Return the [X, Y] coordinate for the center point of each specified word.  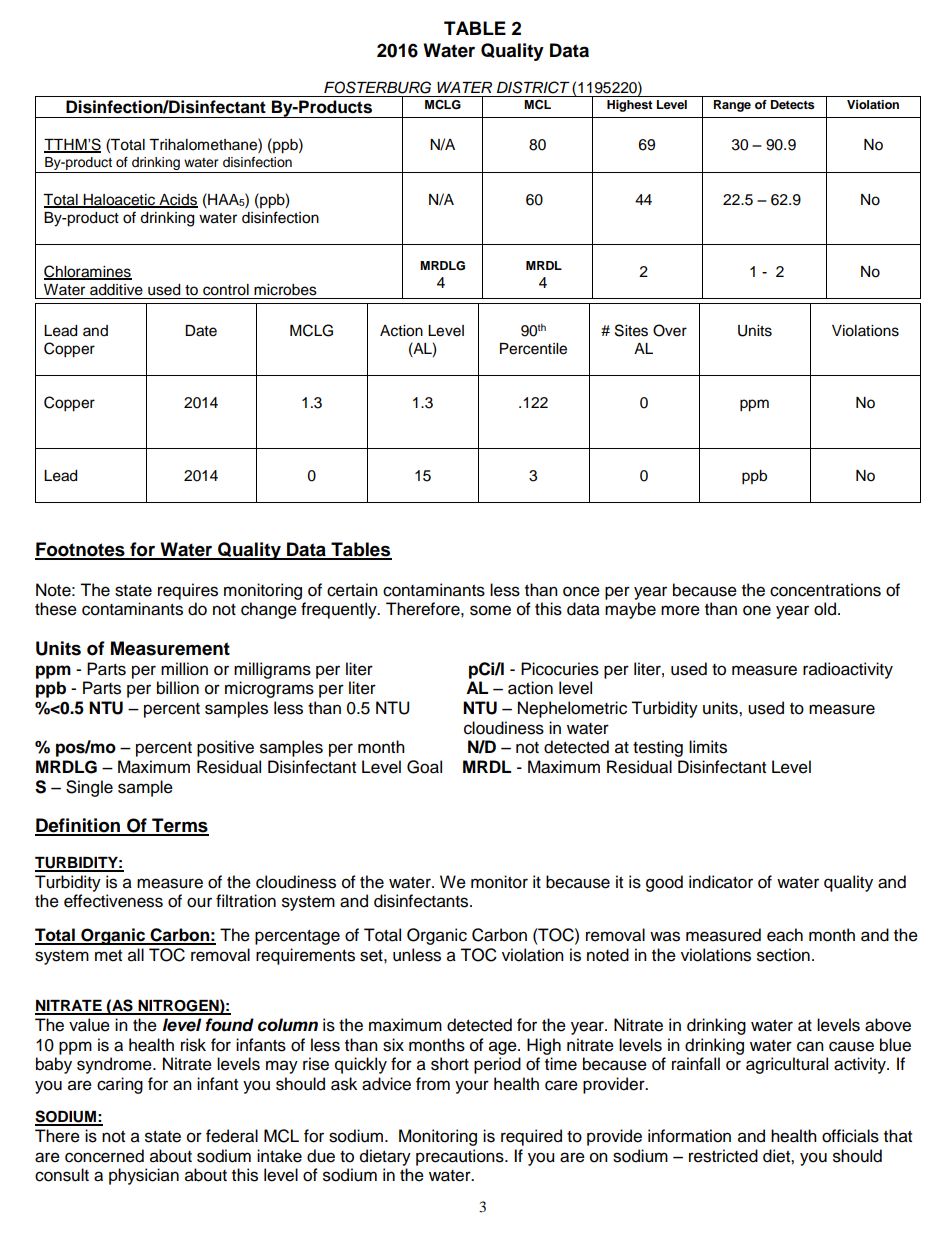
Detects [793, 104]
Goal [424, 767]
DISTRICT [533, 87]
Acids [177, 200]
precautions [461, 1157]
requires [188, 591]
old [825, 609]
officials [850, 1136]
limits [708, 747]
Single [89, 788]
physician [144, 1176]
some [490, 610]
